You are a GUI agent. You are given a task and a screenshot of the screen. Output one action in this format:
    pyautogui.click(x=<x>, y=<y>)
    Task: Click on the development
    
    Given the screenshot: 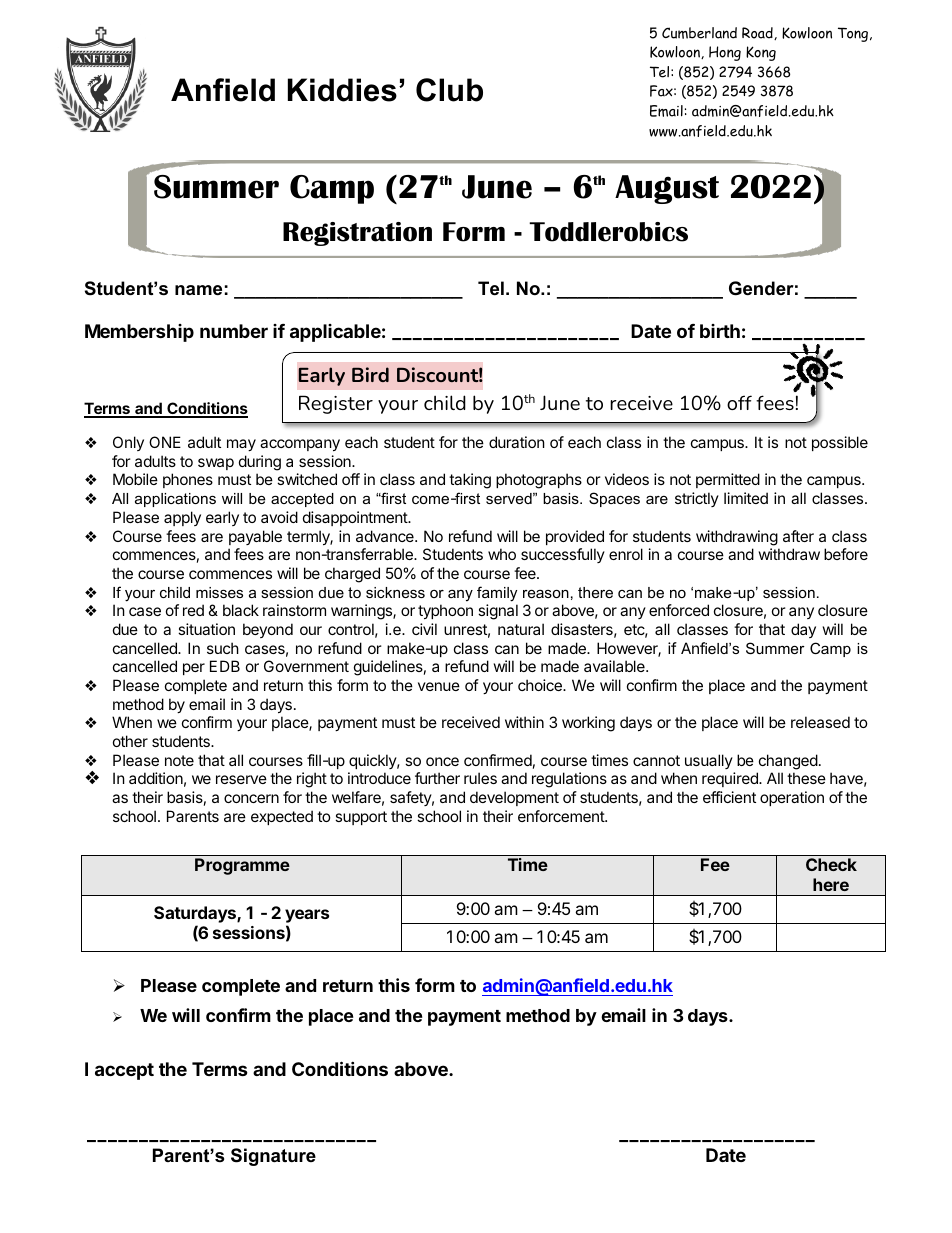 What is the action you would take?
    pyautogui.click(x=514, y=798)
